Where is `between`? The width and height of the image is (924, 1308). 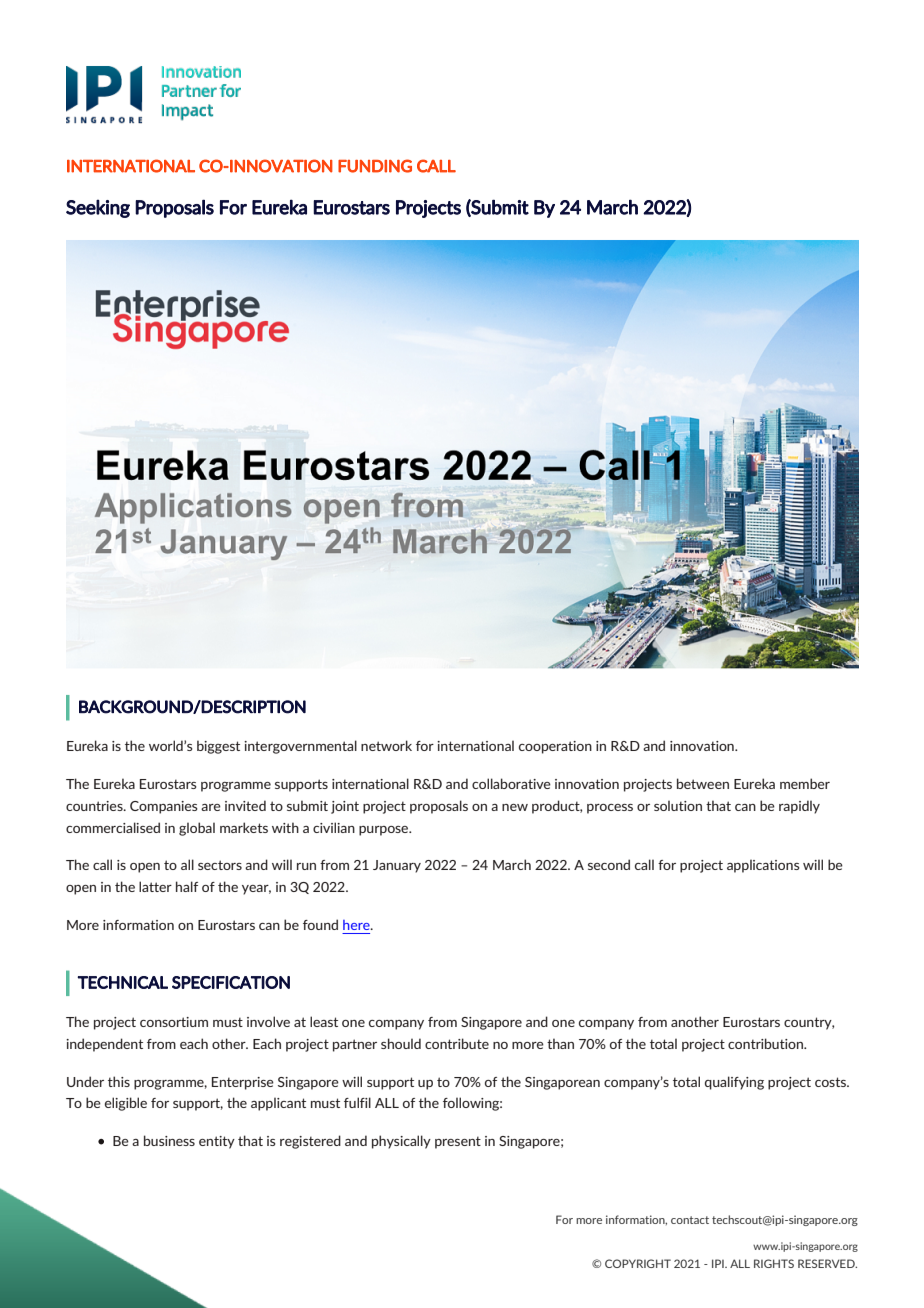 between is located at coordinates (703, 783).
